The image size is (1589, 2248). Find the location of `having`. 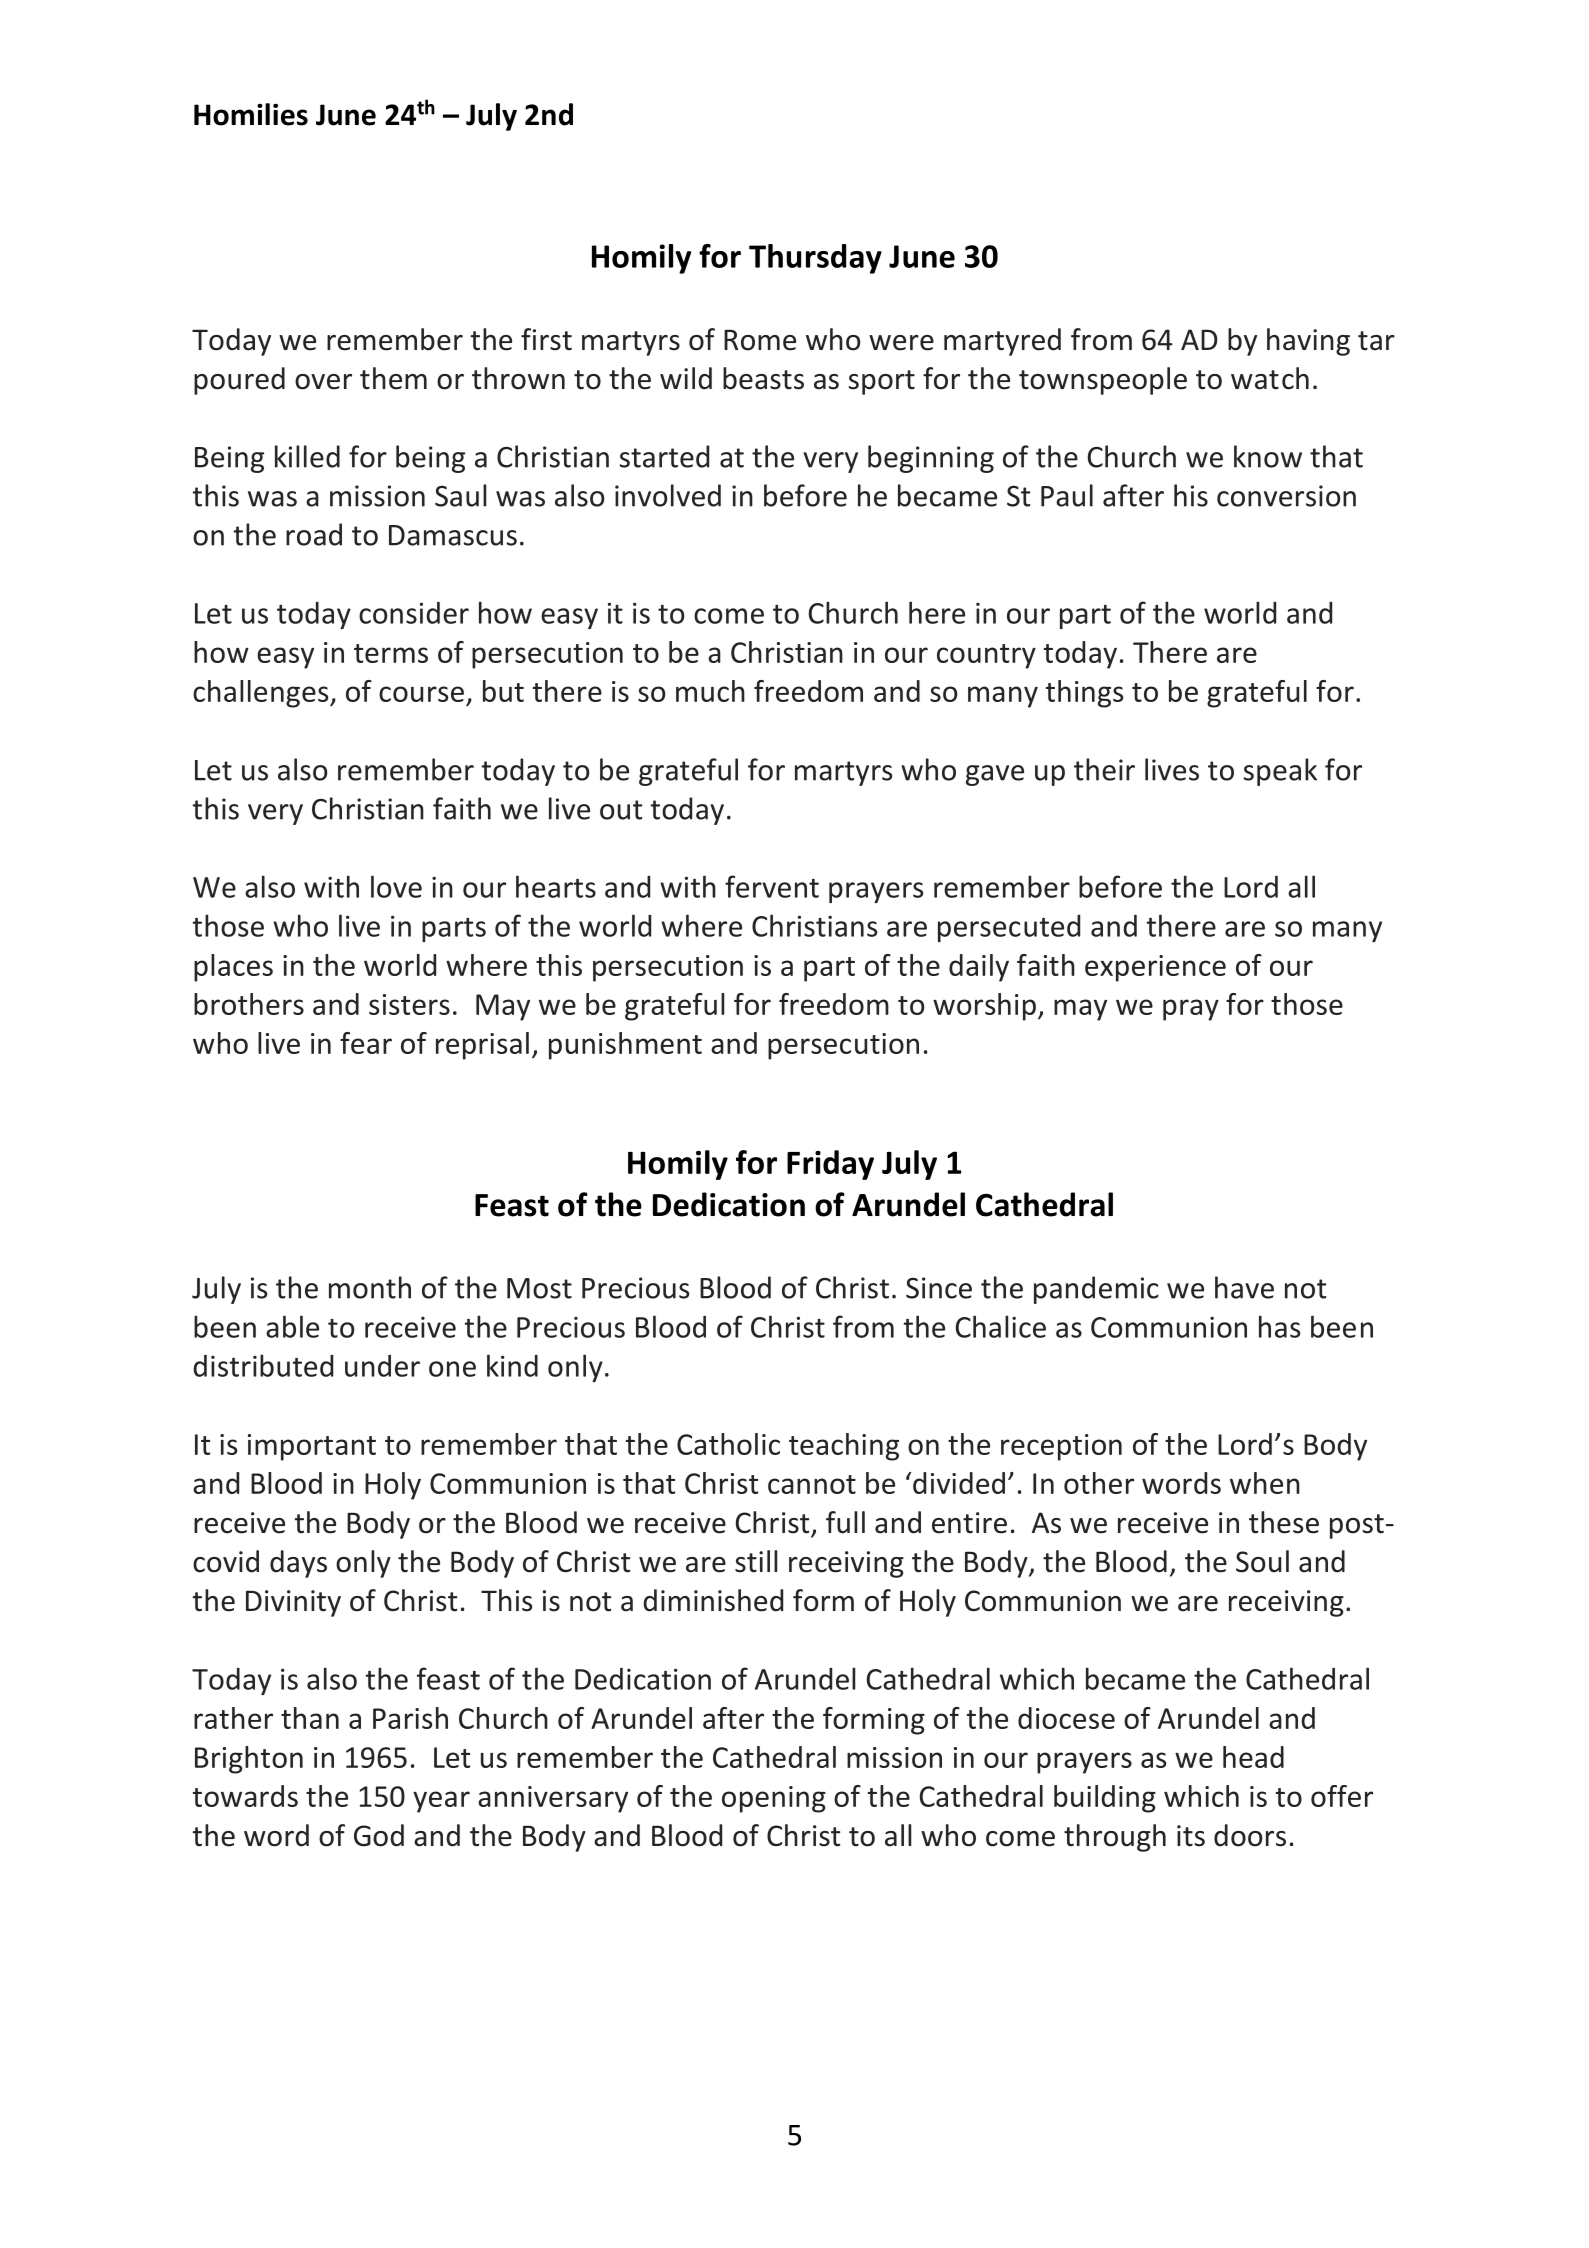

having is located at coordinates (1308, 342).
